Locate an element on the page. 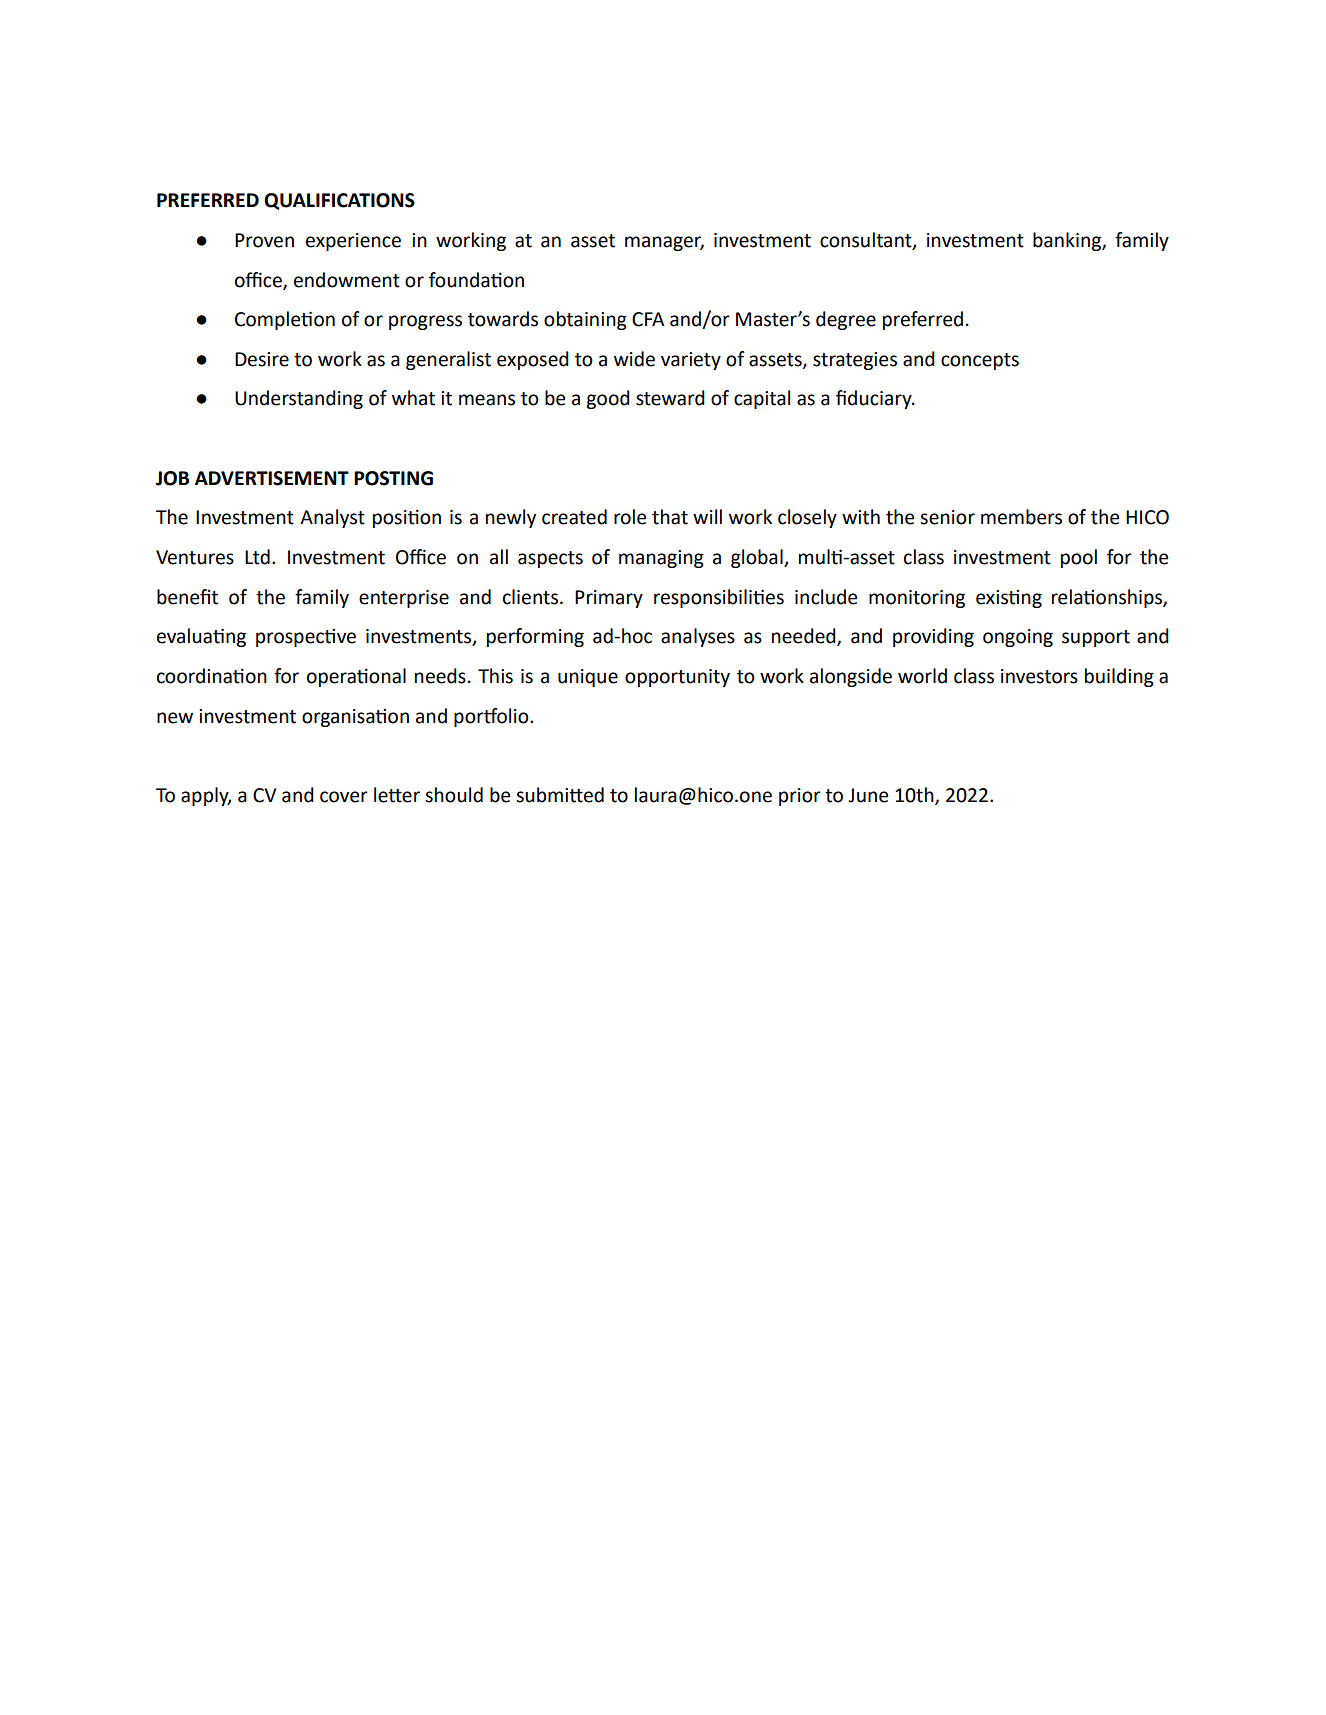 Image resolution: width=1326 pixels, height=1715 pixels. Proven is located at coordinates (264, 240).
